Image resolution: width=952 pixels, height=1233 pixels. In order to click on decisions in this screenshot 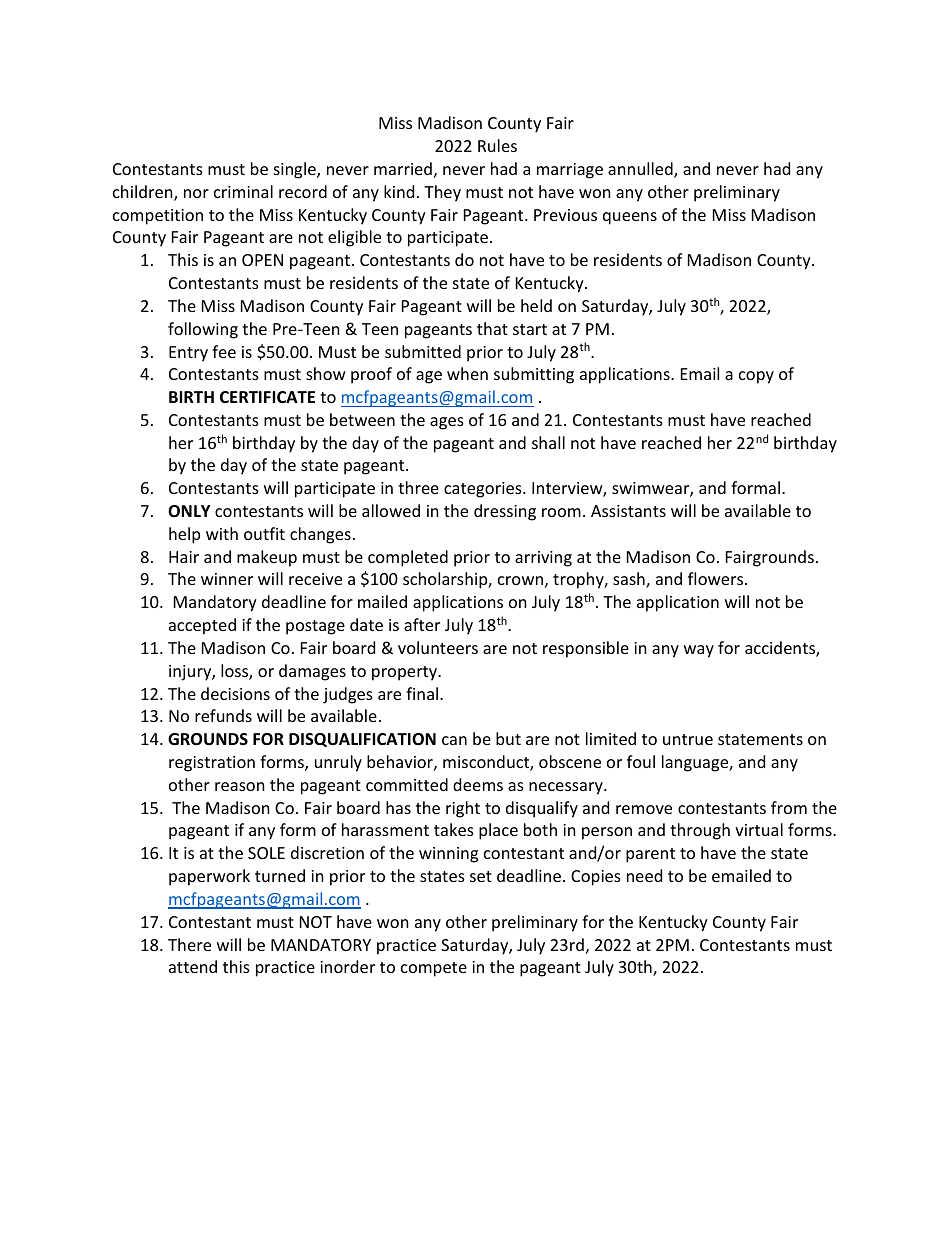, I will do `click(235, 693)`.
